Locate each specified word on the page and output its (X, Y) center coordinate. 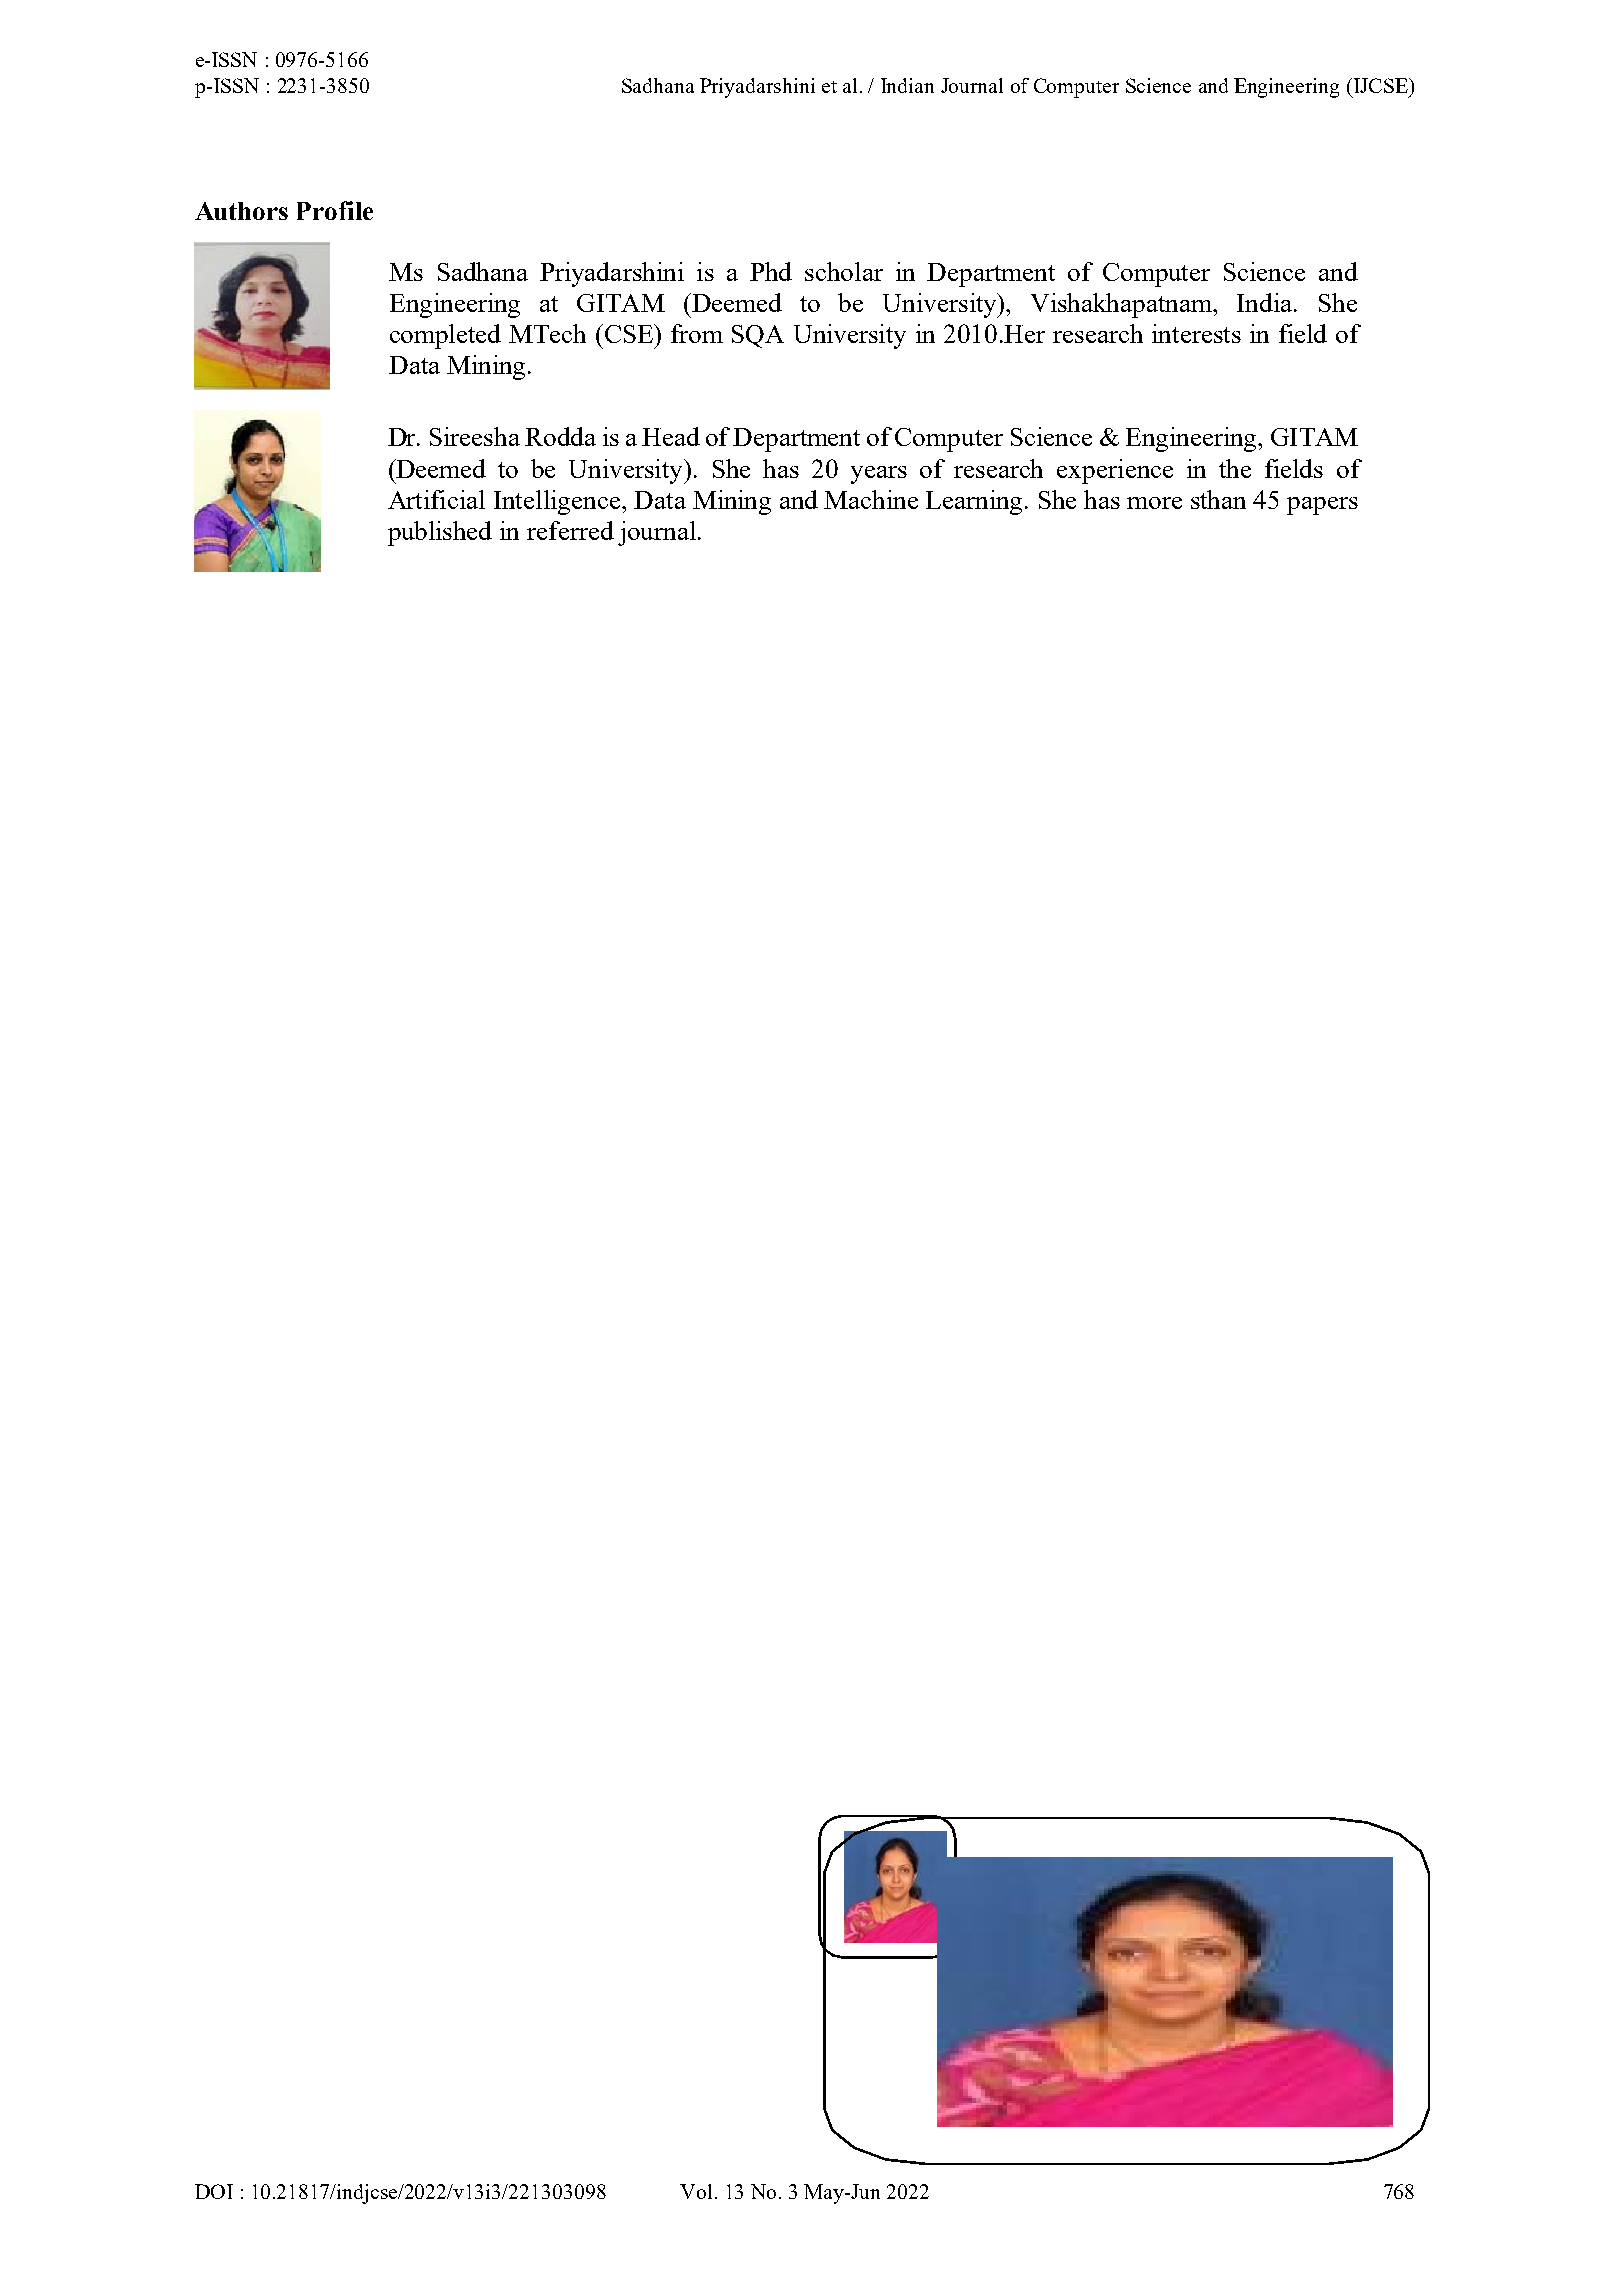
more (1154, 503)
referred (570, 530)
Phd (771, 271)
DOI (214, 2191)
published (440, 533)
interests (1196, 333)
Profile (335, 210)
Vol (696, 2191)
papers (1322, 506)
